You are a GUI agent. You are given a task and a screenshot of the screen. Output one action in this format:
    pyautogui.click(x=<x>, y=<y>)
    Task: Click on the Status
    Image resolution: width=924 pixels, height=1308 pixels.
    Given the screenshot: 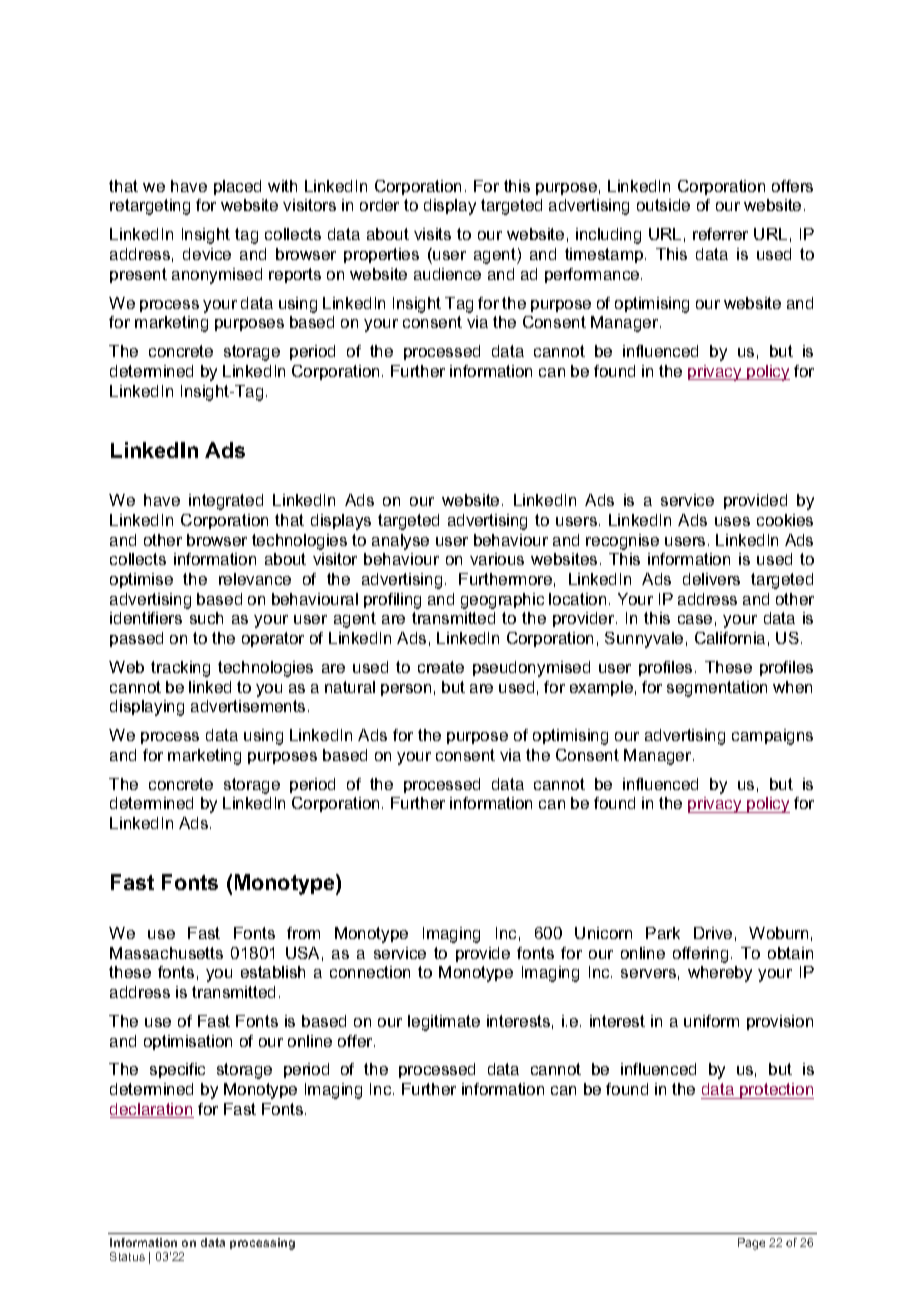 What is the action you would take?
    pyautogui.click(x=127, y=1256)
